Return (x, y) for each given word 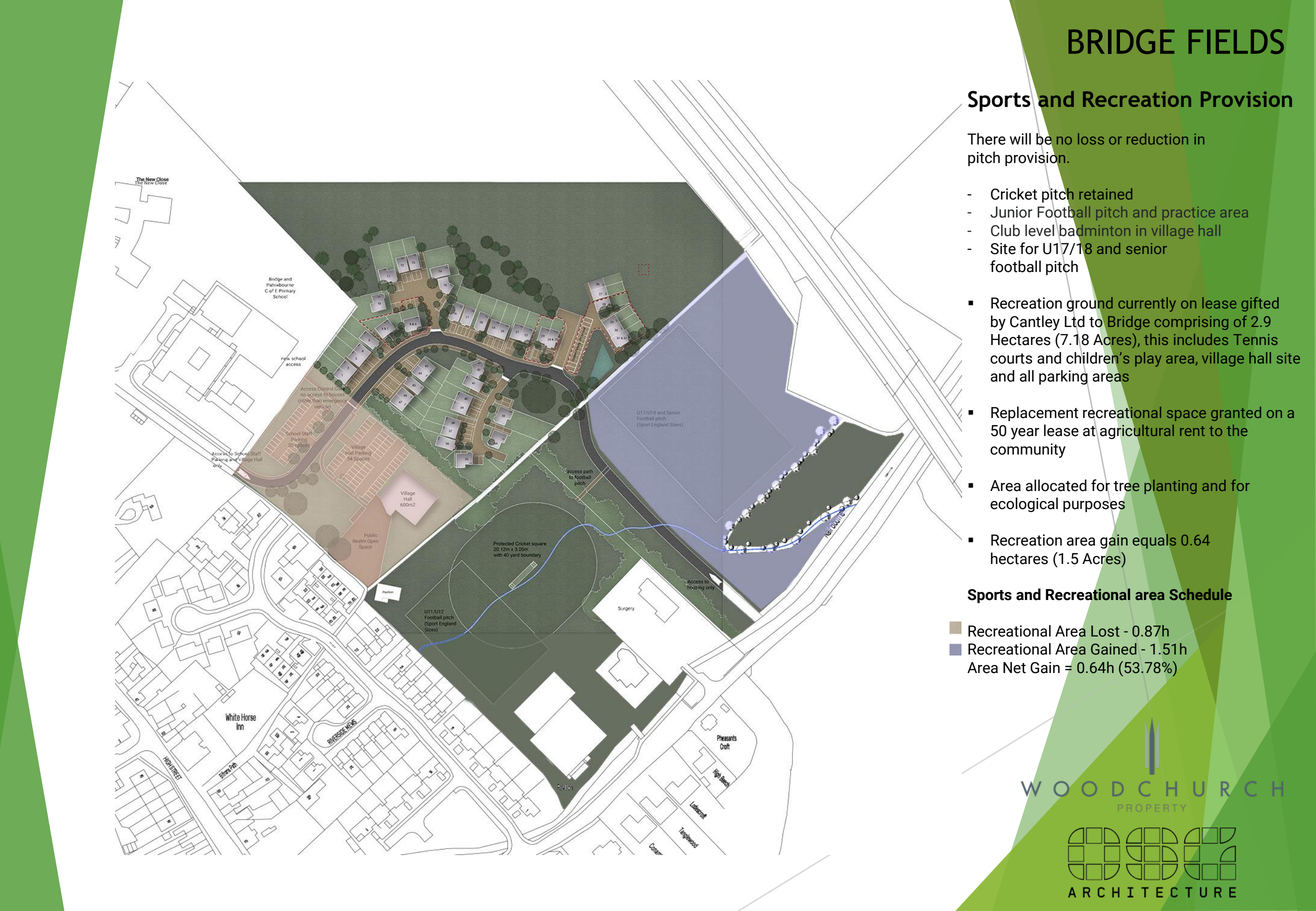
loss (1091, 139)
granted (1236, 414)
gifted (1260, 304)
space (1186, 415)
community (1028, 450)
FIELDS (1236, 41)
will (1020, 139)
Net (1014, 668)
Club (1005, 230)
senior (1146, 248)
